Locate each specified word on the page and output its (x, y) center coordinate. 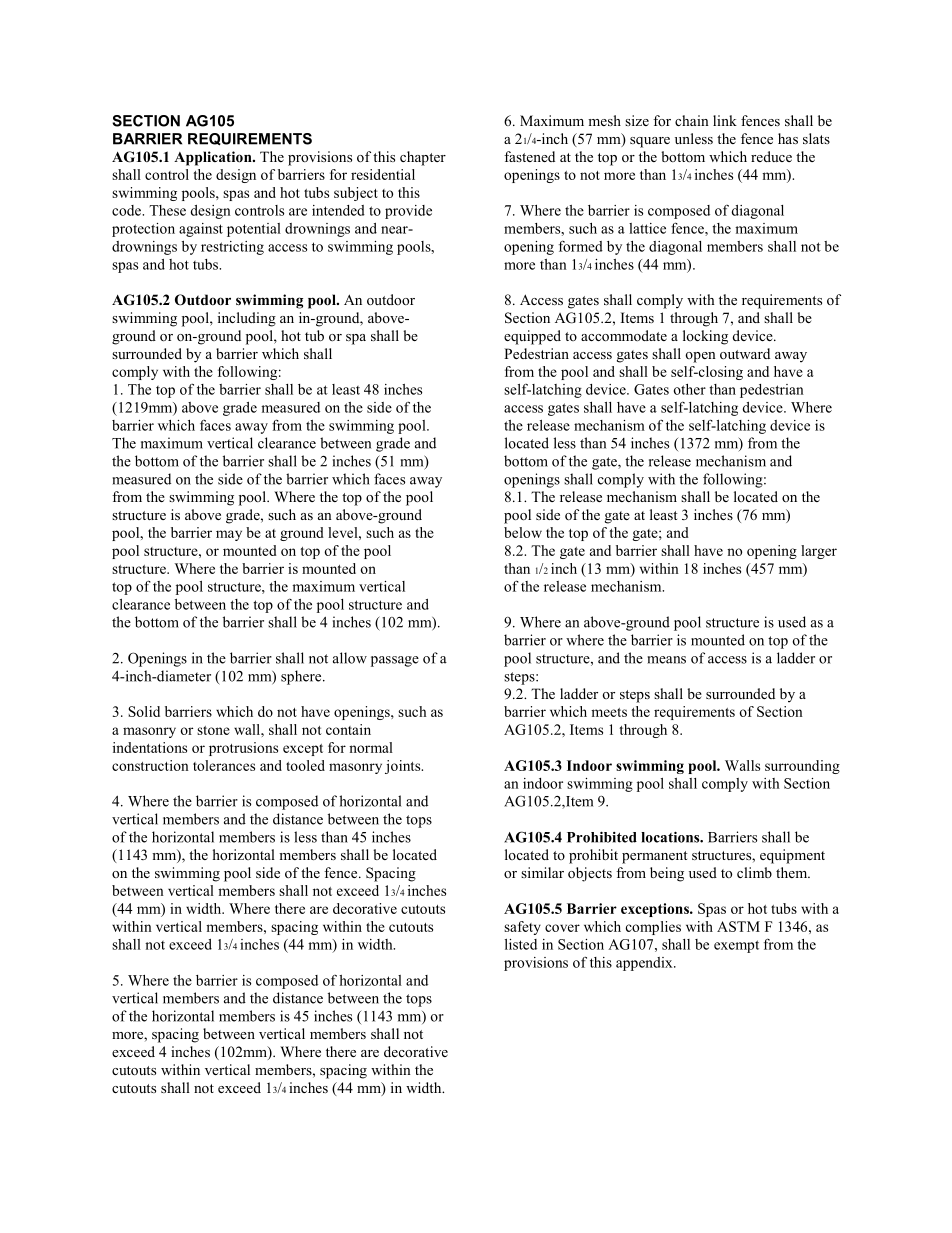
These (167, 210)
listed (521, 944)
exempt (736, 946)
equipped (532, 337)
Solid (144, 711)
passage (395, 661)
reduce (771, 156)
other (690, 389)
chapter (423, 158)
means (666, 660)
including (247, 319)
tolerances (224, 765)
